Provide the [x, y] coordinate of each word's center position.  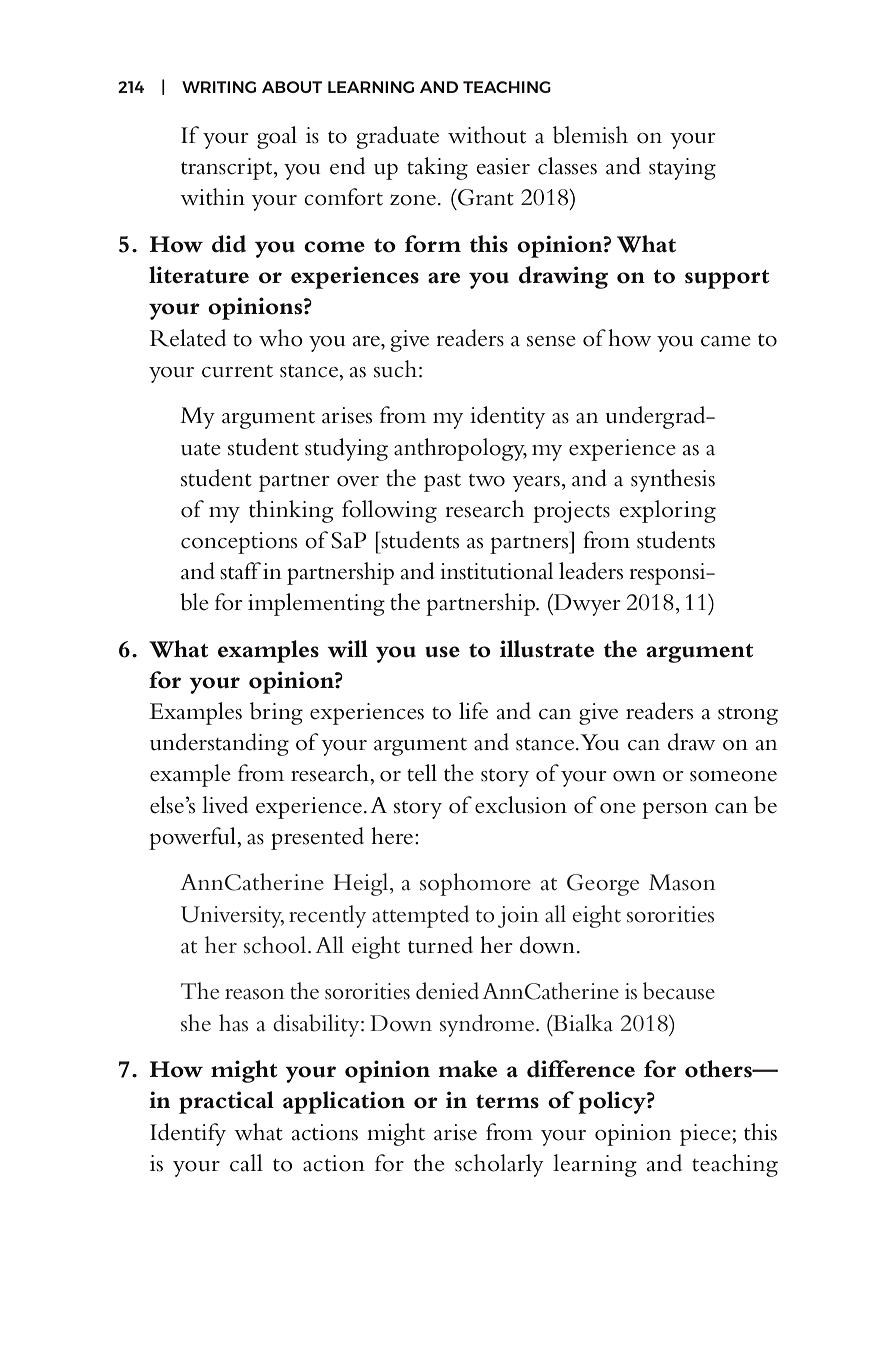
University [232, 917]
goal [277, 137]
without [487, 135]
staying [682, 169]
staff [240, 571]
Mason [682, 882]
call [246, 1163]
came [726, 341]
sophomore [475, 884]
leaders [591, 571]
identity [507, 417]
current [237, 371]
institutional [496, 571]
